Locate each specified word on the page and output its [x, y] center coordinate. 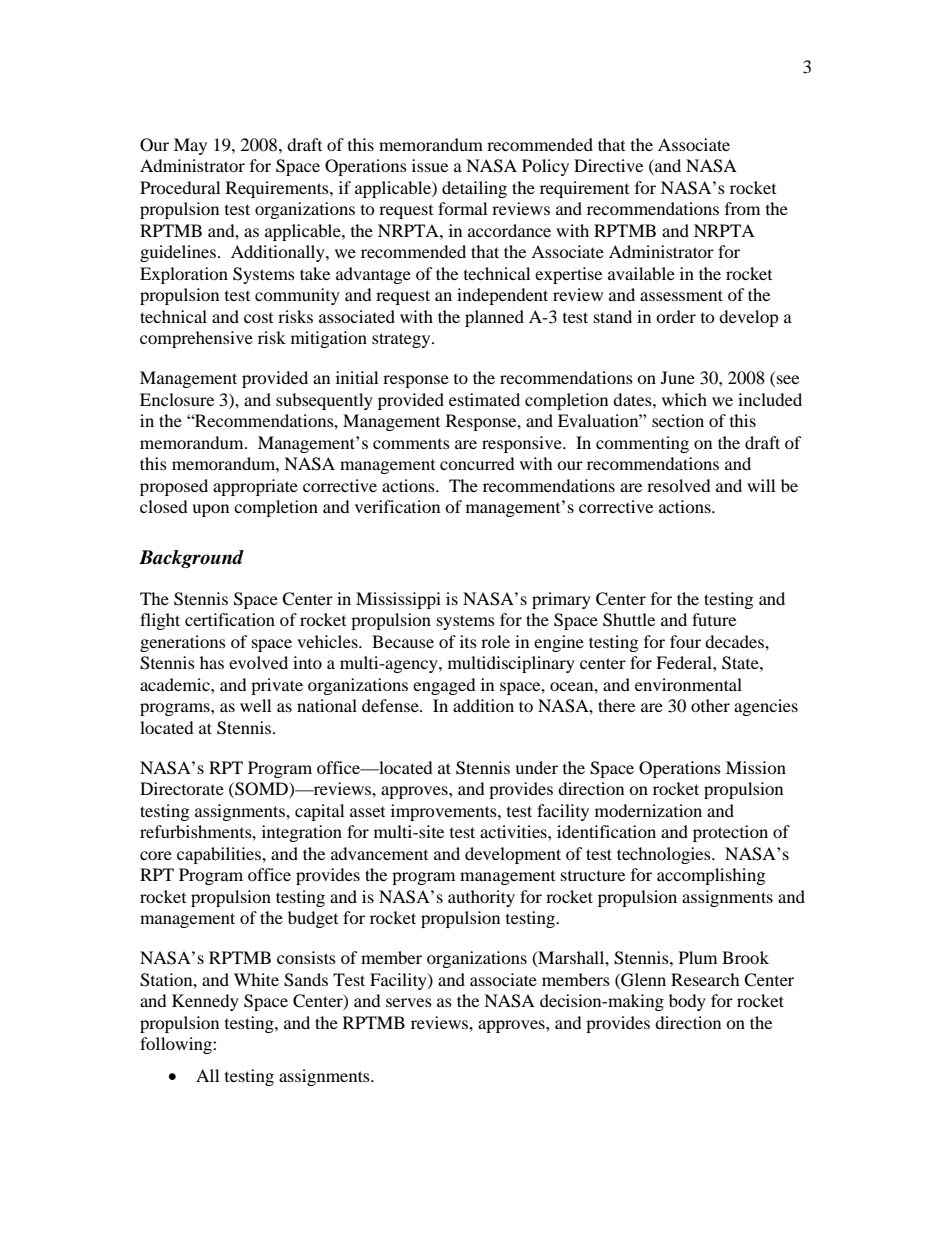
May [190, 146]
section [678, 420]
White [256, 979]
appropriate [255, 487]
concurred [477, 463]
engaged [444, 686]
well [255, 705]
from [742, 208]
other [710, 705]
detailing [474, 189]
